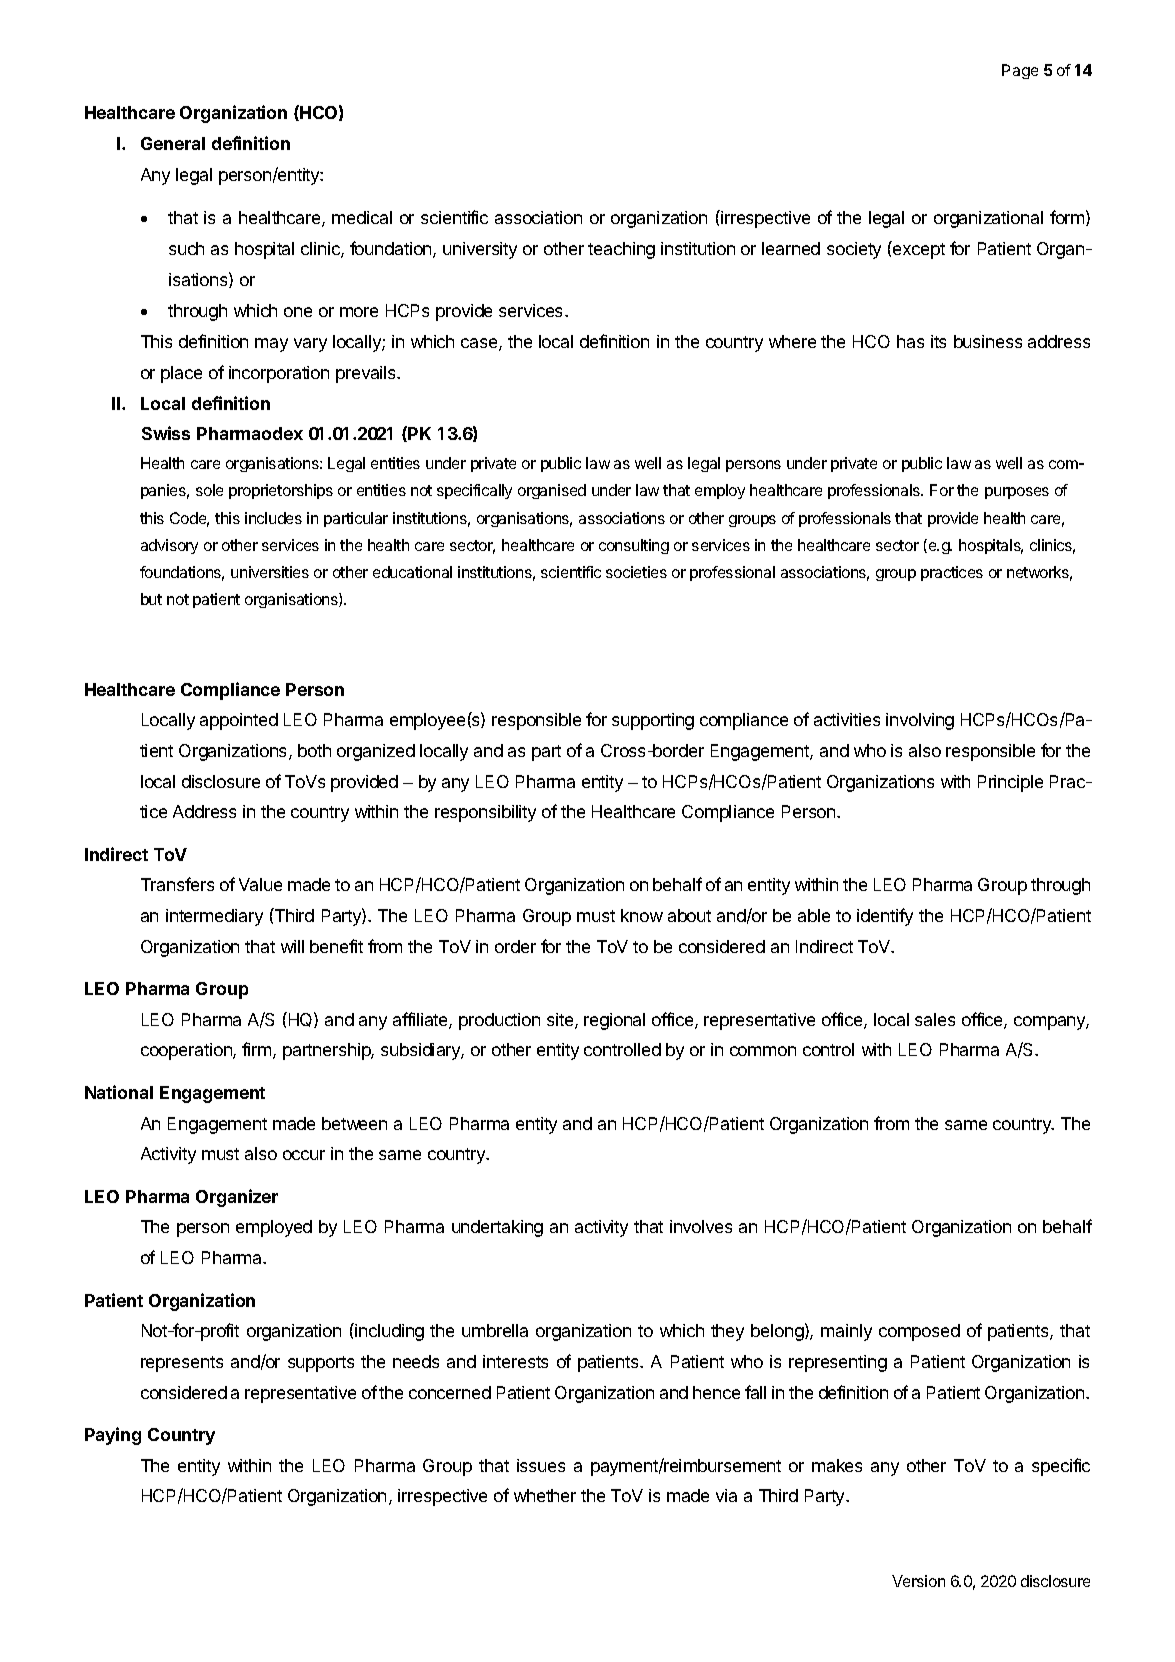 The width and height of the screenshot is (1175, 1662). What do you see at coordinates (113, 1436) in the screenshot?
I see `Paying` at bounding box center [113, 1436].
